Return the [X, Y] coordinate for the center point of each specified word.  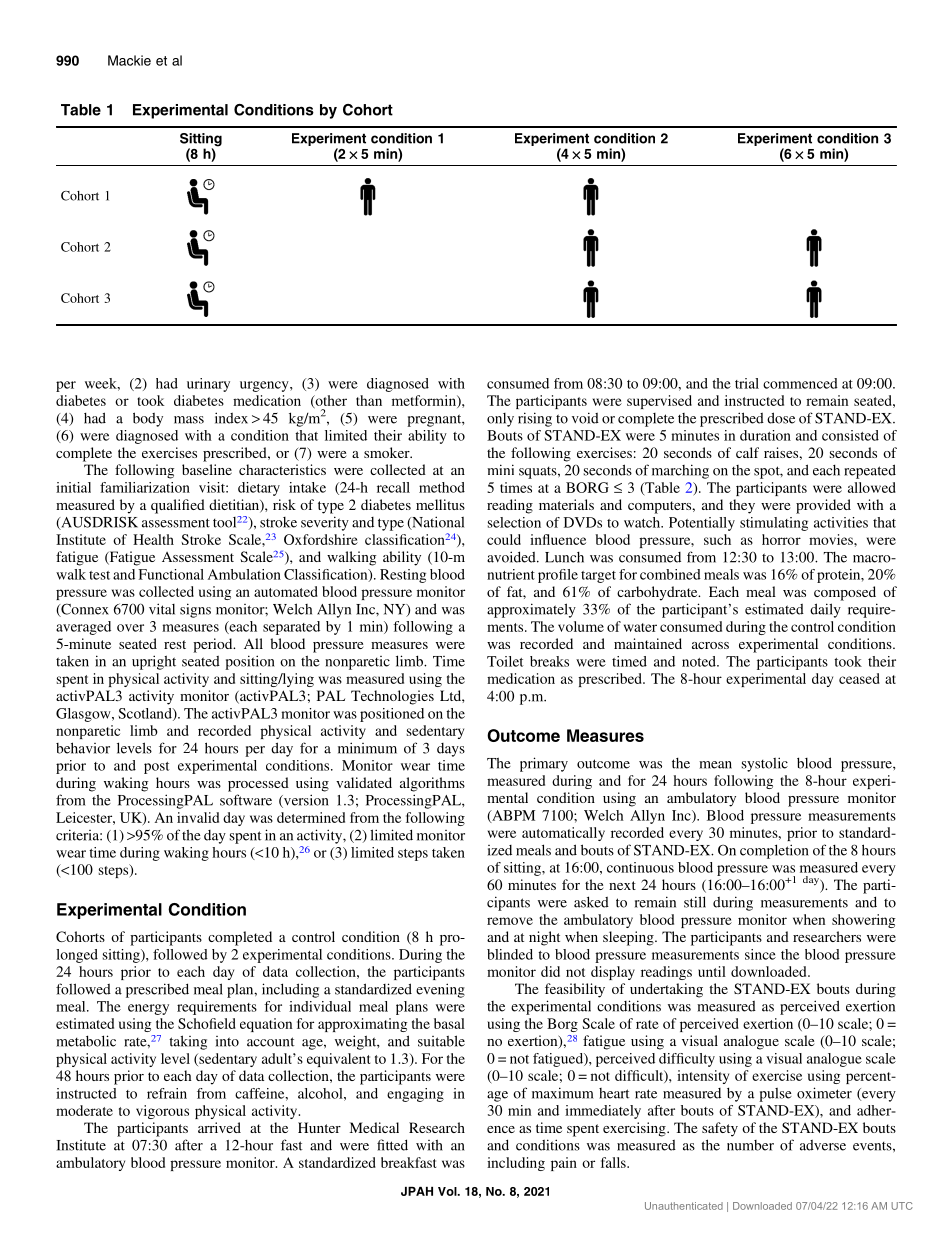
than [369, 400]
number [750, 1145]
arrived [219, 1127]
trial [747, 383]
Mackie [129, 60]
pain [564, 1164]
